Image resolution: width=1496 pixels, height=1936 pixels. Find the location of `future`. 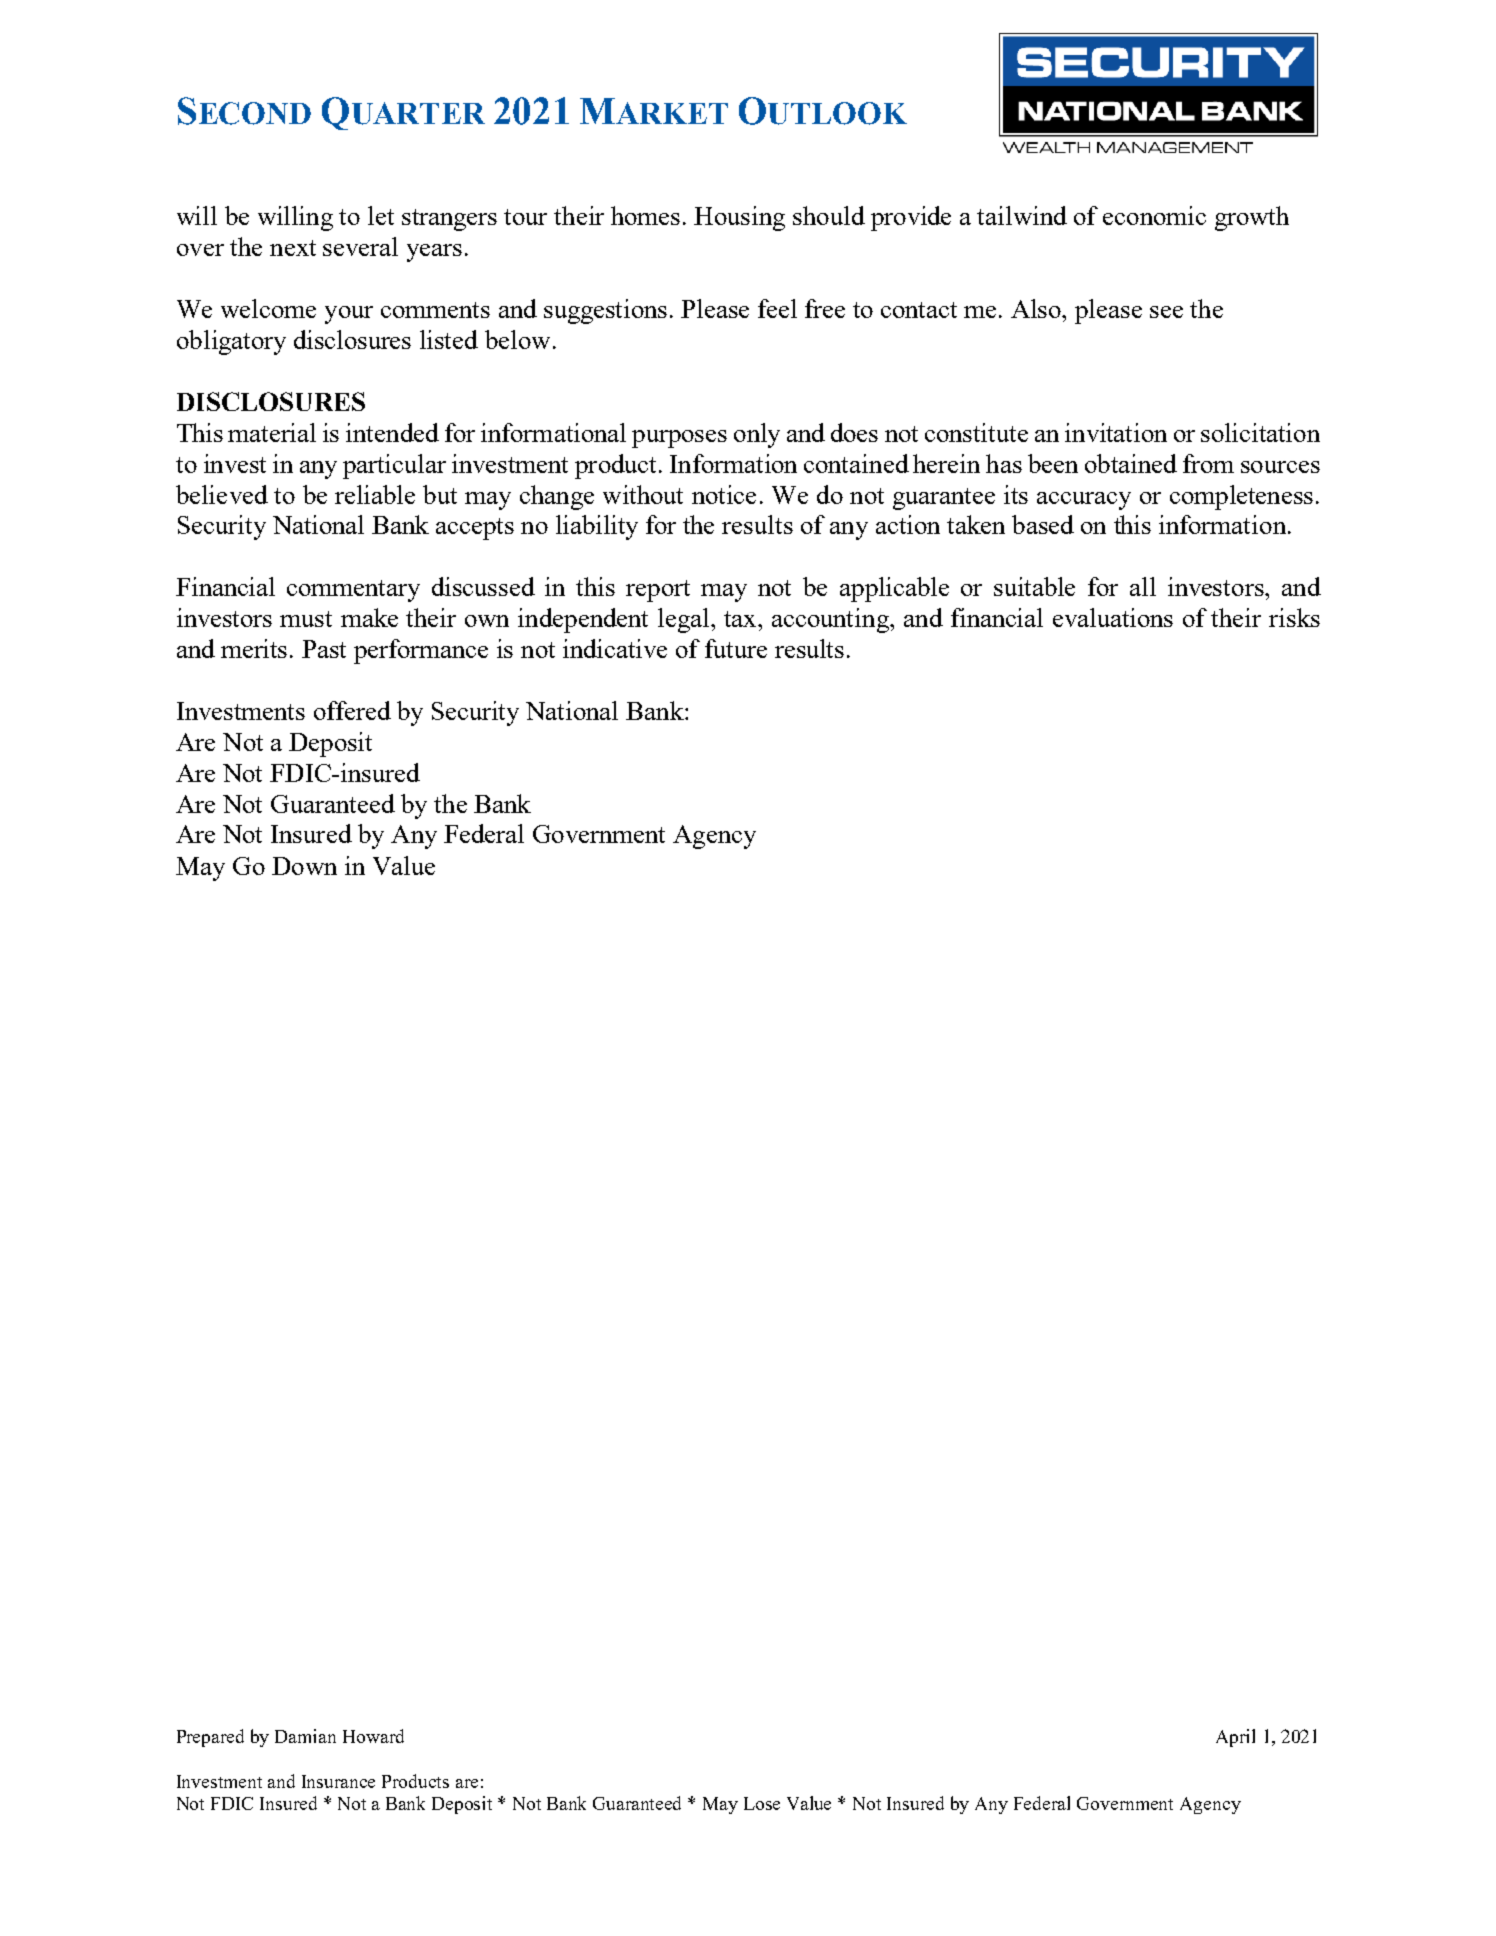

future is located at coordinates (736, 648).
